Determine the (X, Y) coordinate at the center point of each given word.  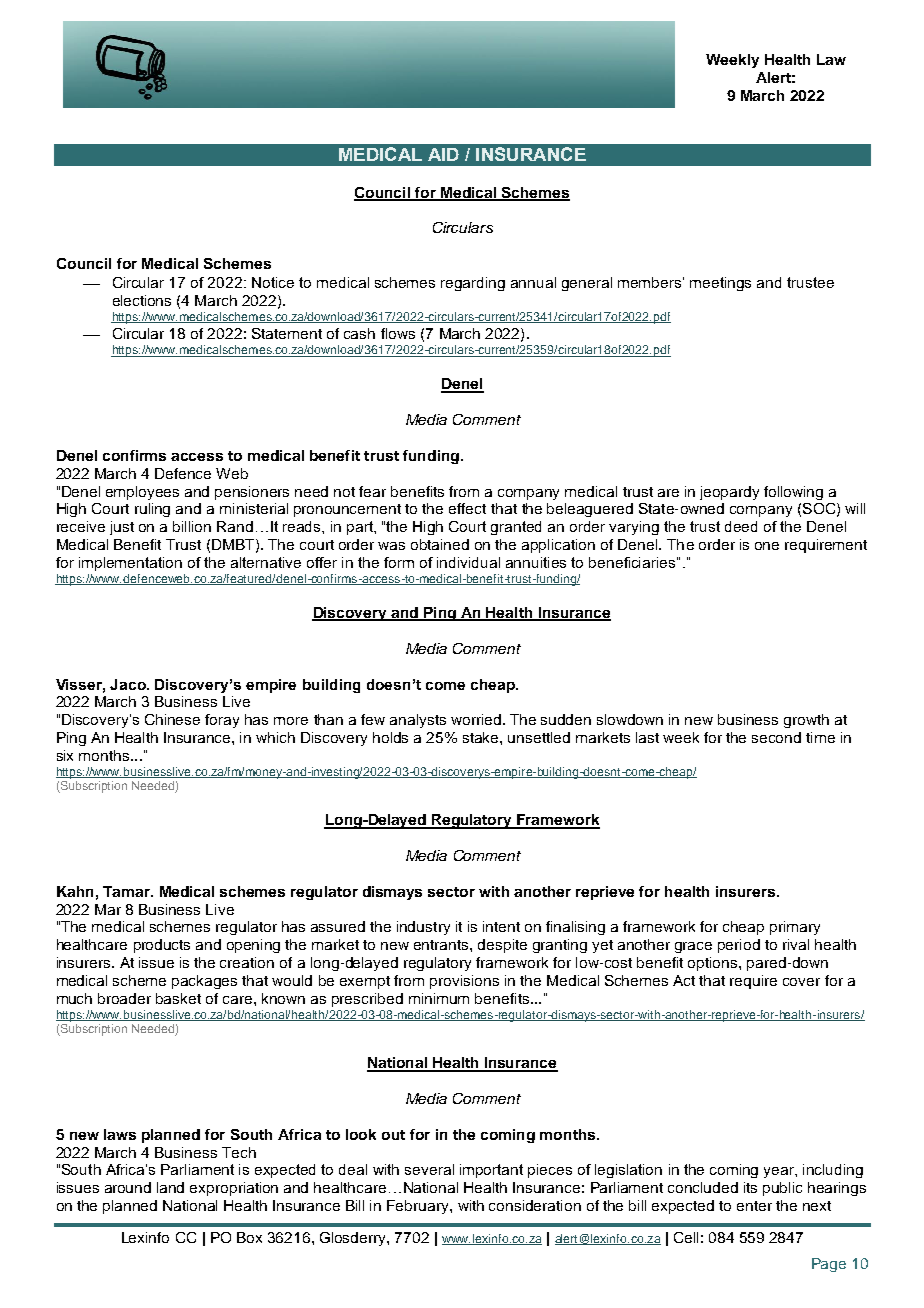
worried (476, 719)
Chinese (172, 719)
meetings (720, 284)
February (419, 1207)
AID (443, 154)
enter (754, 1206)
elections (142, 300)
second (776, 737)
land (170, 1187)
